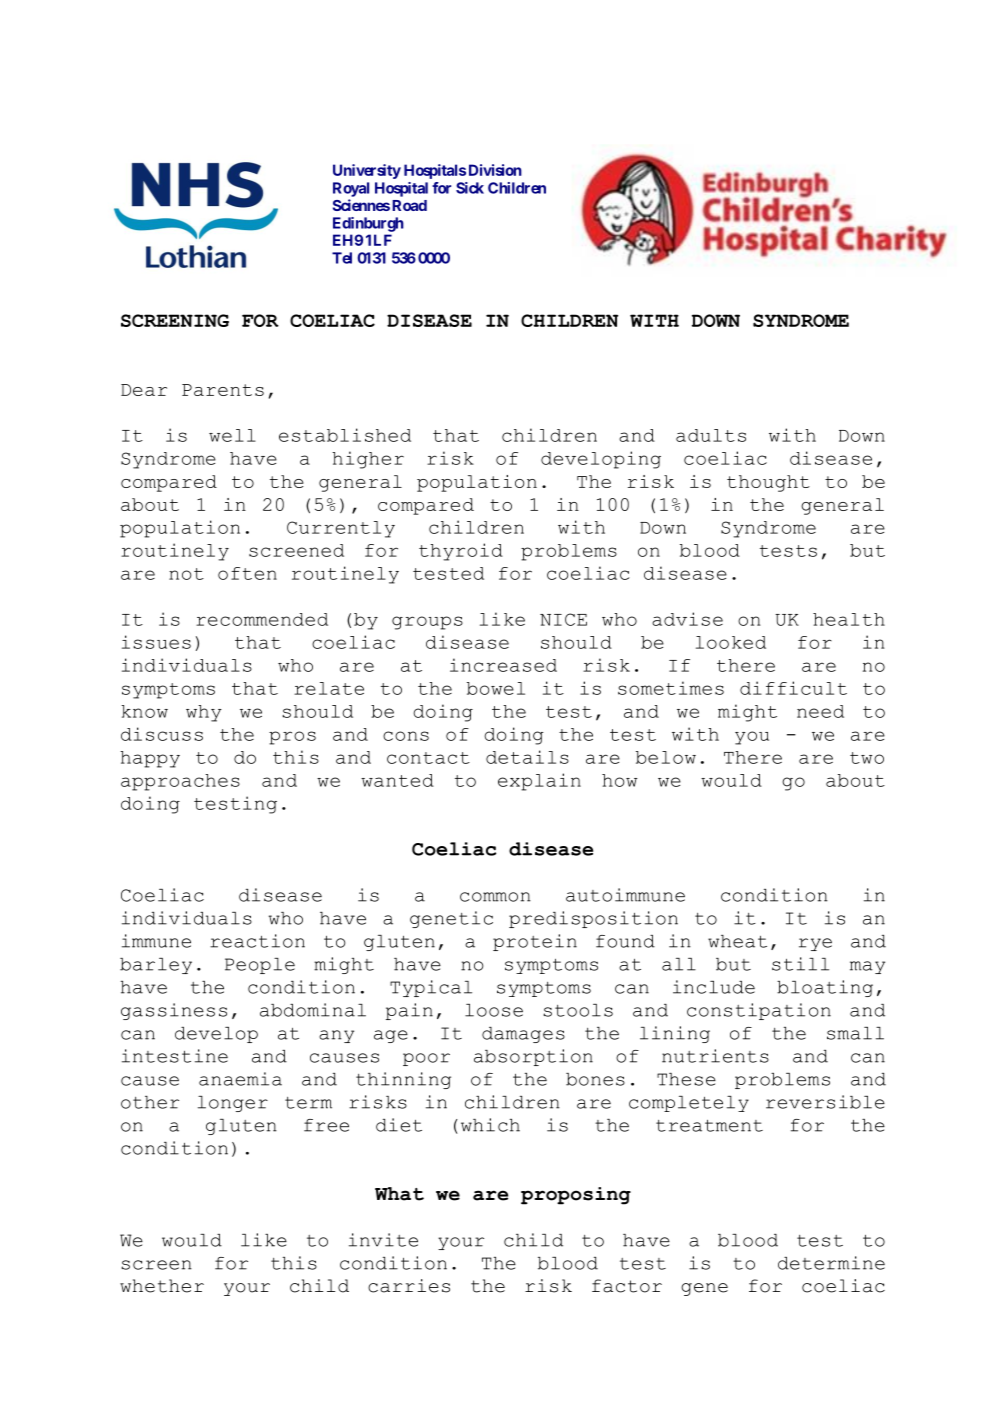 Image resolution: width=1006 pixels, height=1423 pixels. What do you see at coordinates (351, 189) in the document?
I see `Royal` at bounding box center [351, 189].
